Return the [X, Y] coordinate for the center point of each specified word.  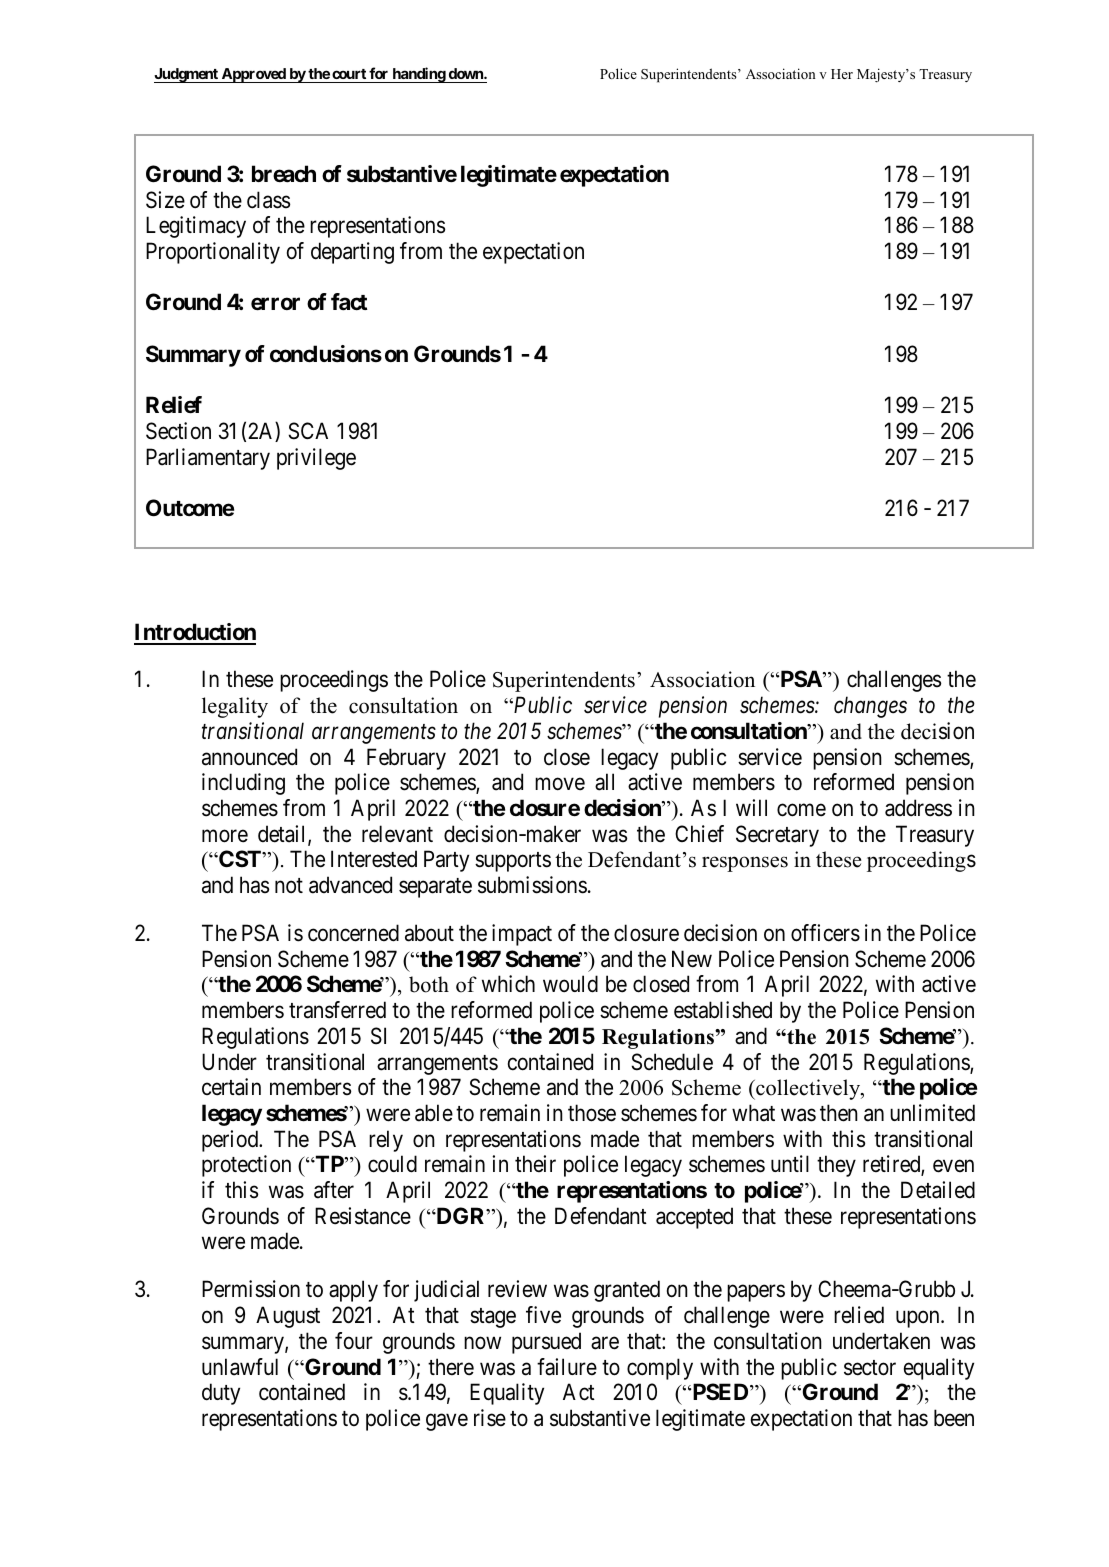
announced [249, 757]
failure [567, 1367]
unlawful [240, 1367]
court [349, 76]
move [560, 784]
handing [418, 75]
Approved [253, 75]
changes [870, 707]
